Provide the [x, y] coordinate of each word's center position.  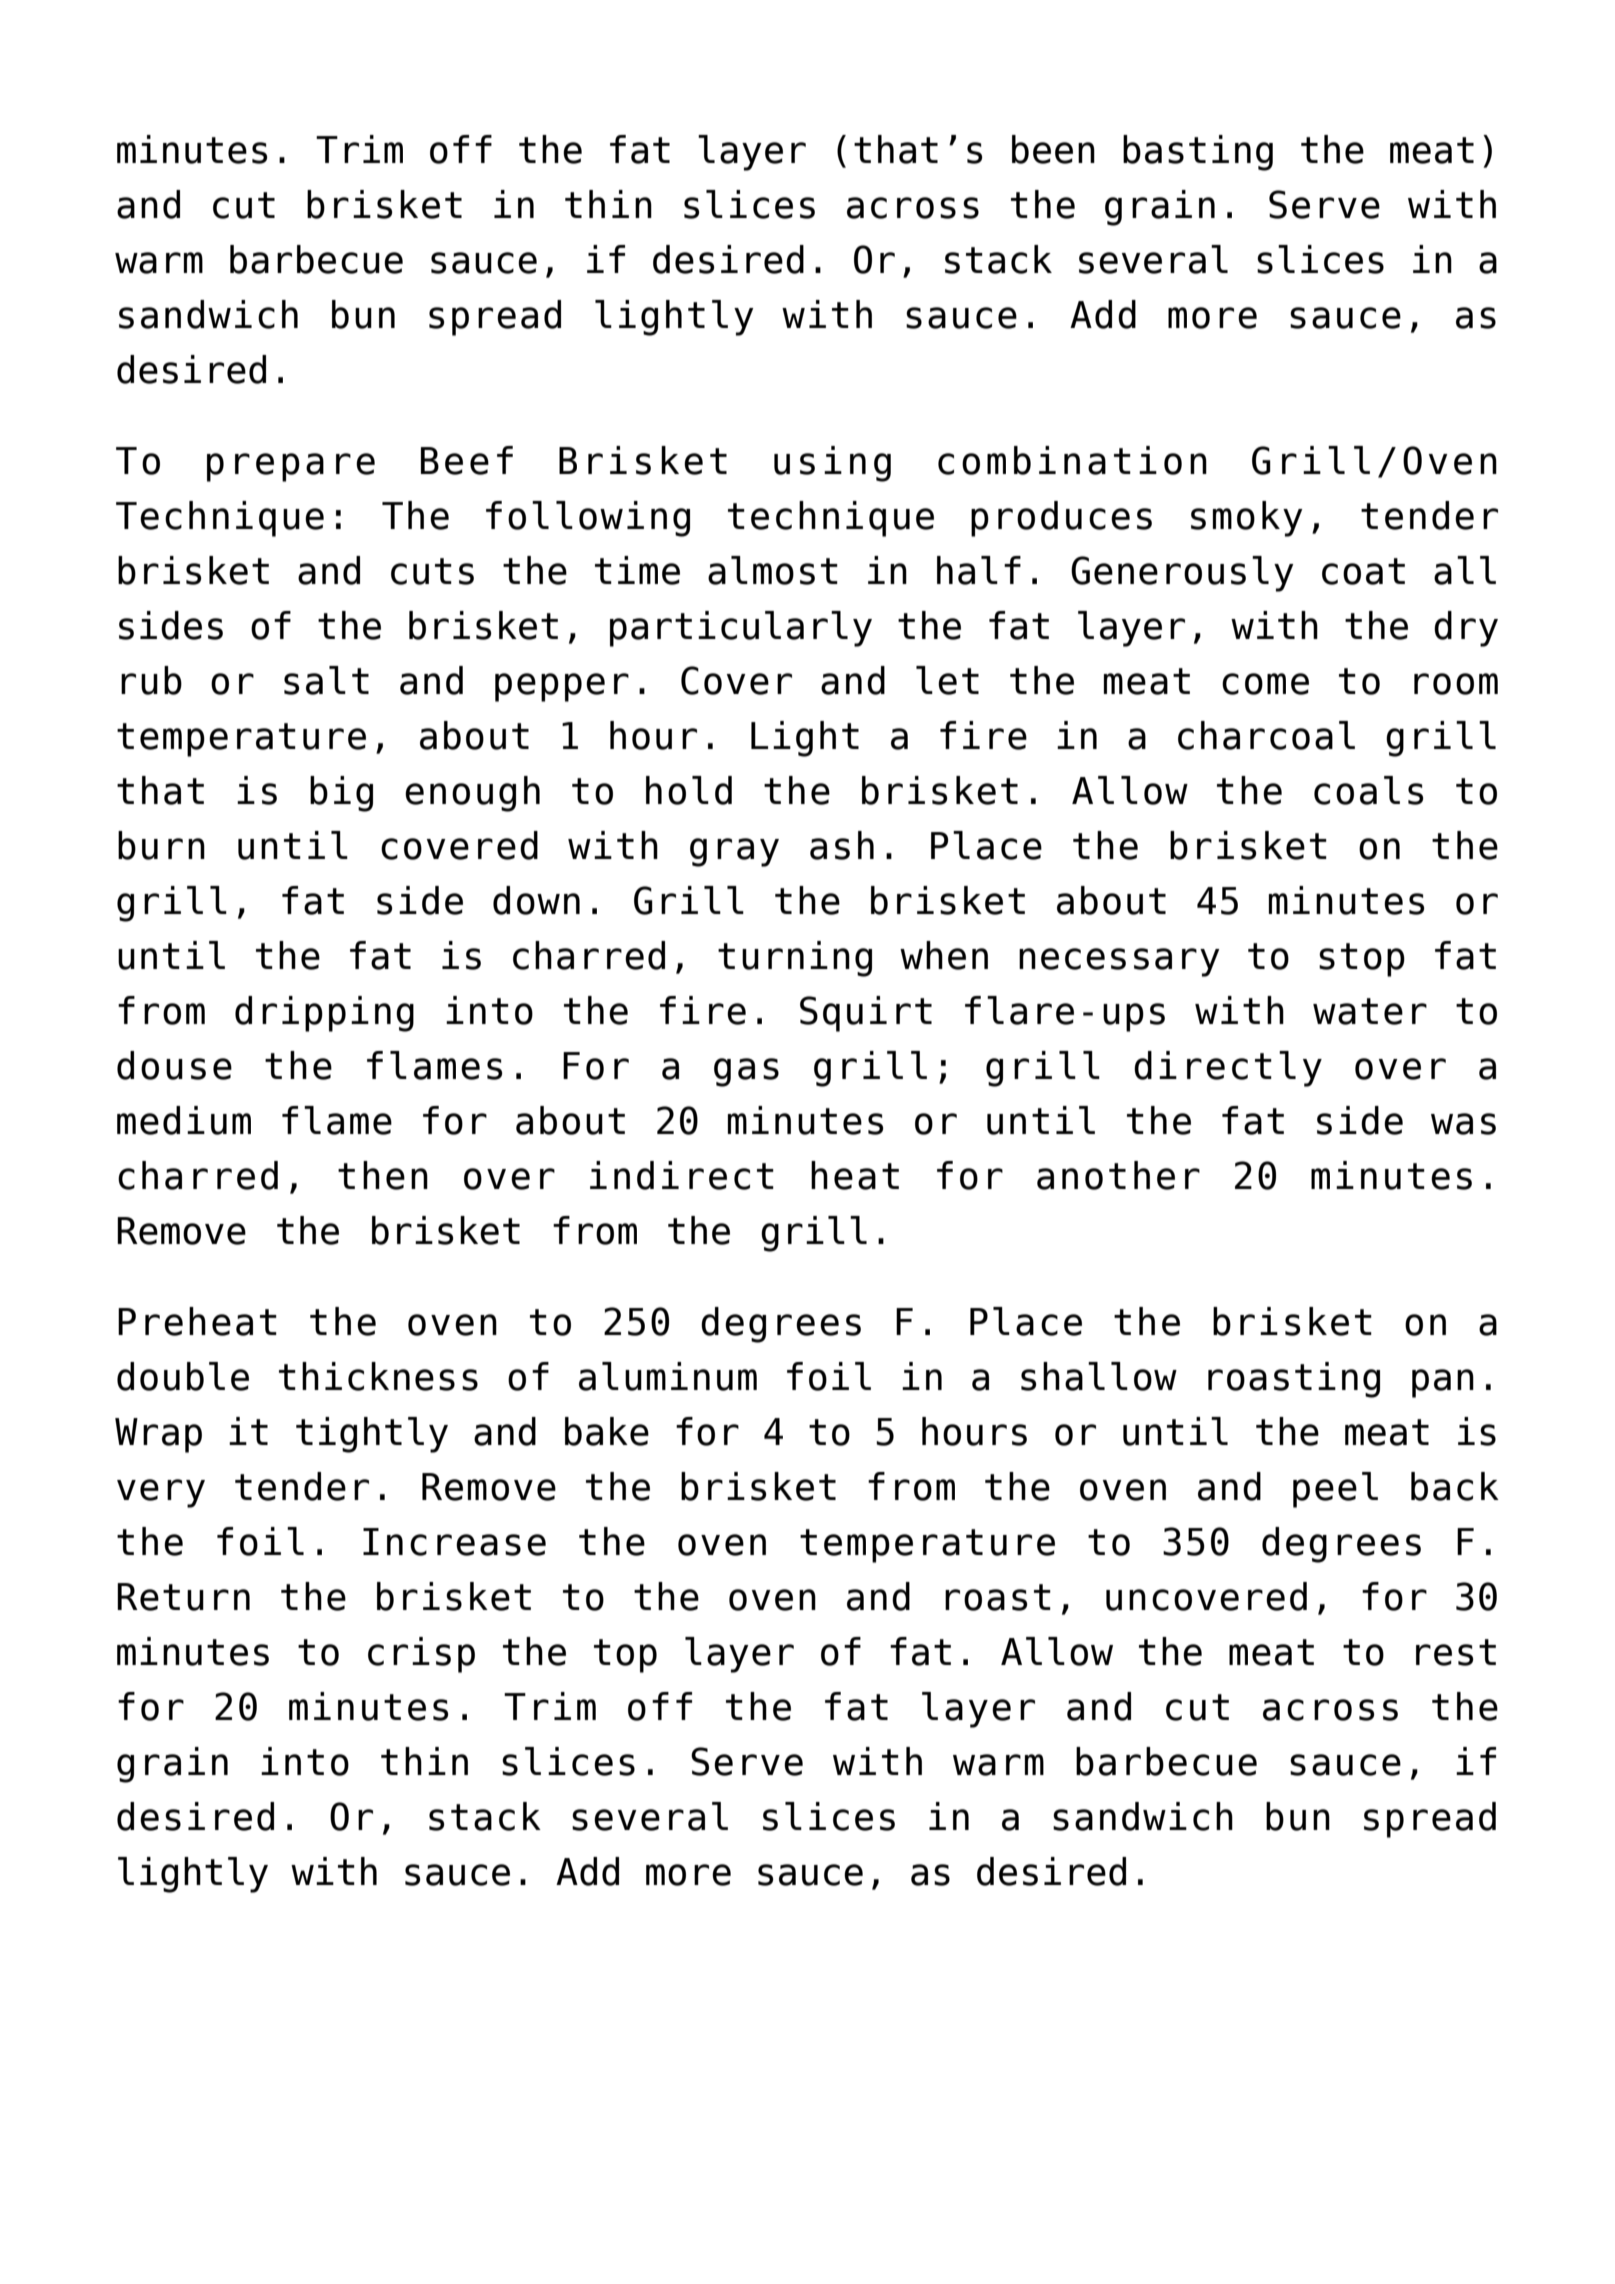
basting [1198, 153]
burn [161, 845]
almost [773, 570]
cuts [432, 571]
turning [795, 959]
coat [1363, 571]
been [1053, 149]
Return [183, 1597]
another [1118, 1175]
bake [607, 1431]
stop [1362, 960]
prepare [291, 467]
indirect [682, 1175]
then [383, 1175]
